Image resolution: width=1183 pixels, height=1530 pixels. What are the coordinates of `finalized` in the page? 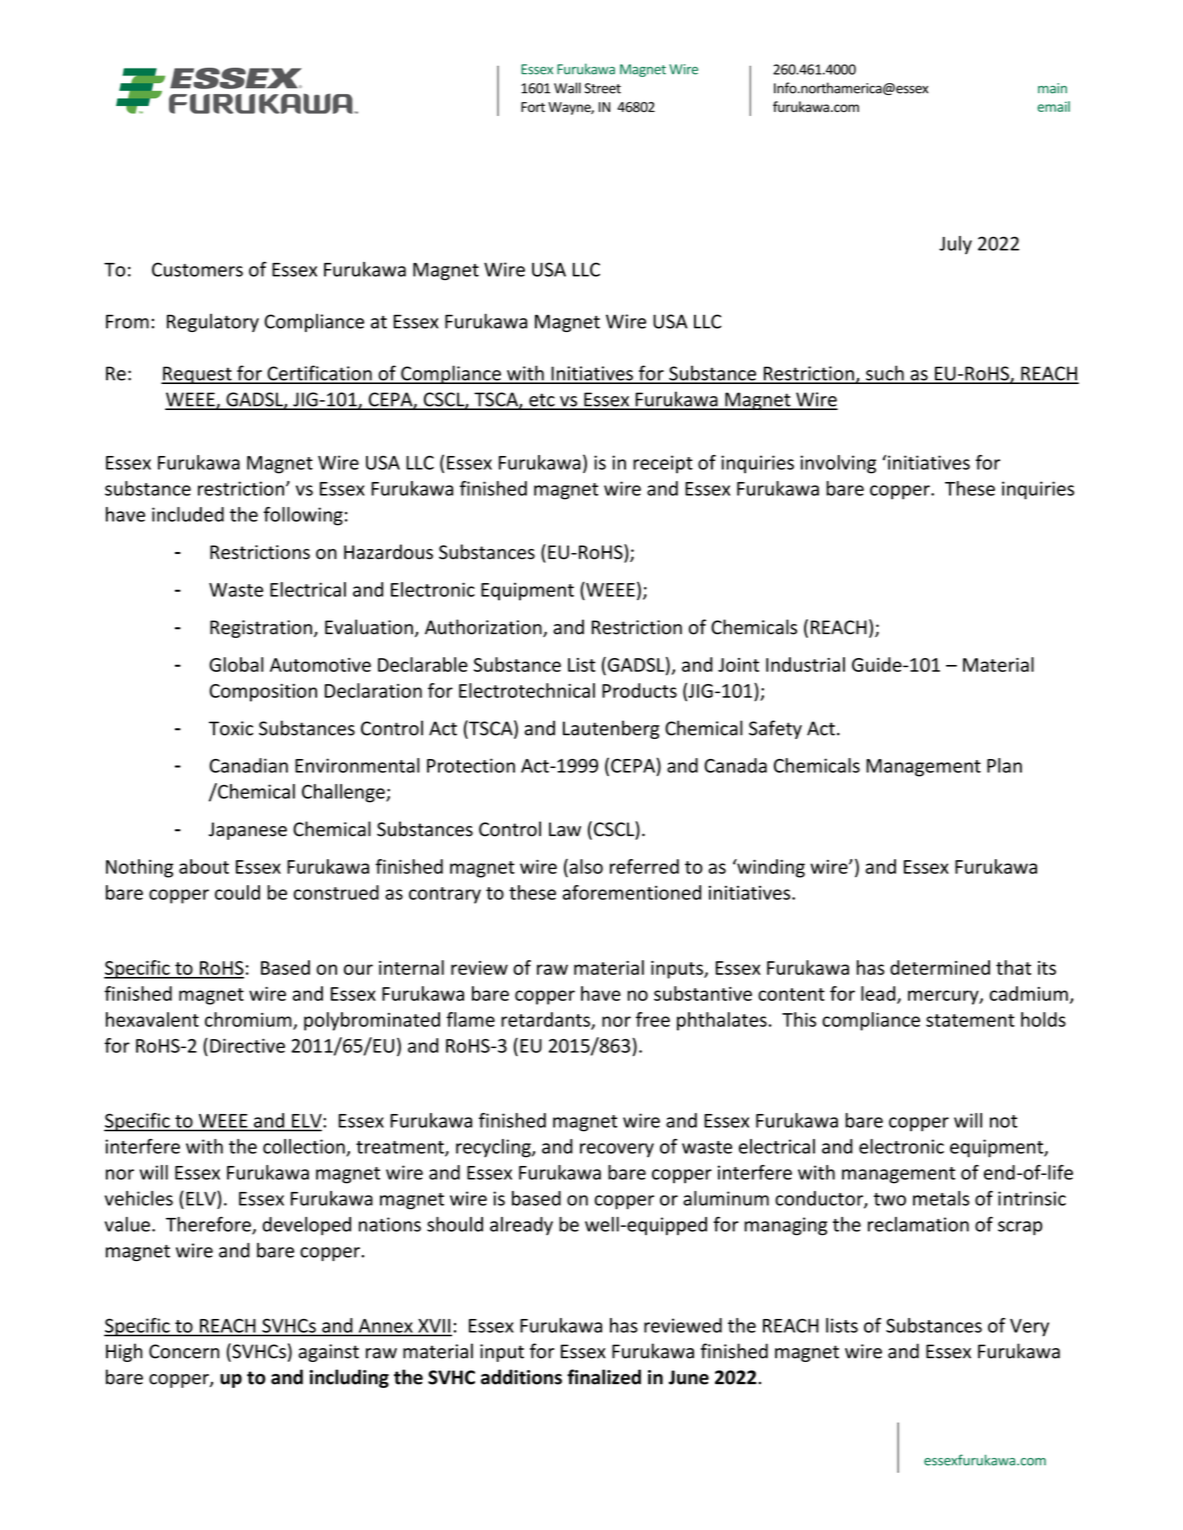 It's located at (604, 1377).
